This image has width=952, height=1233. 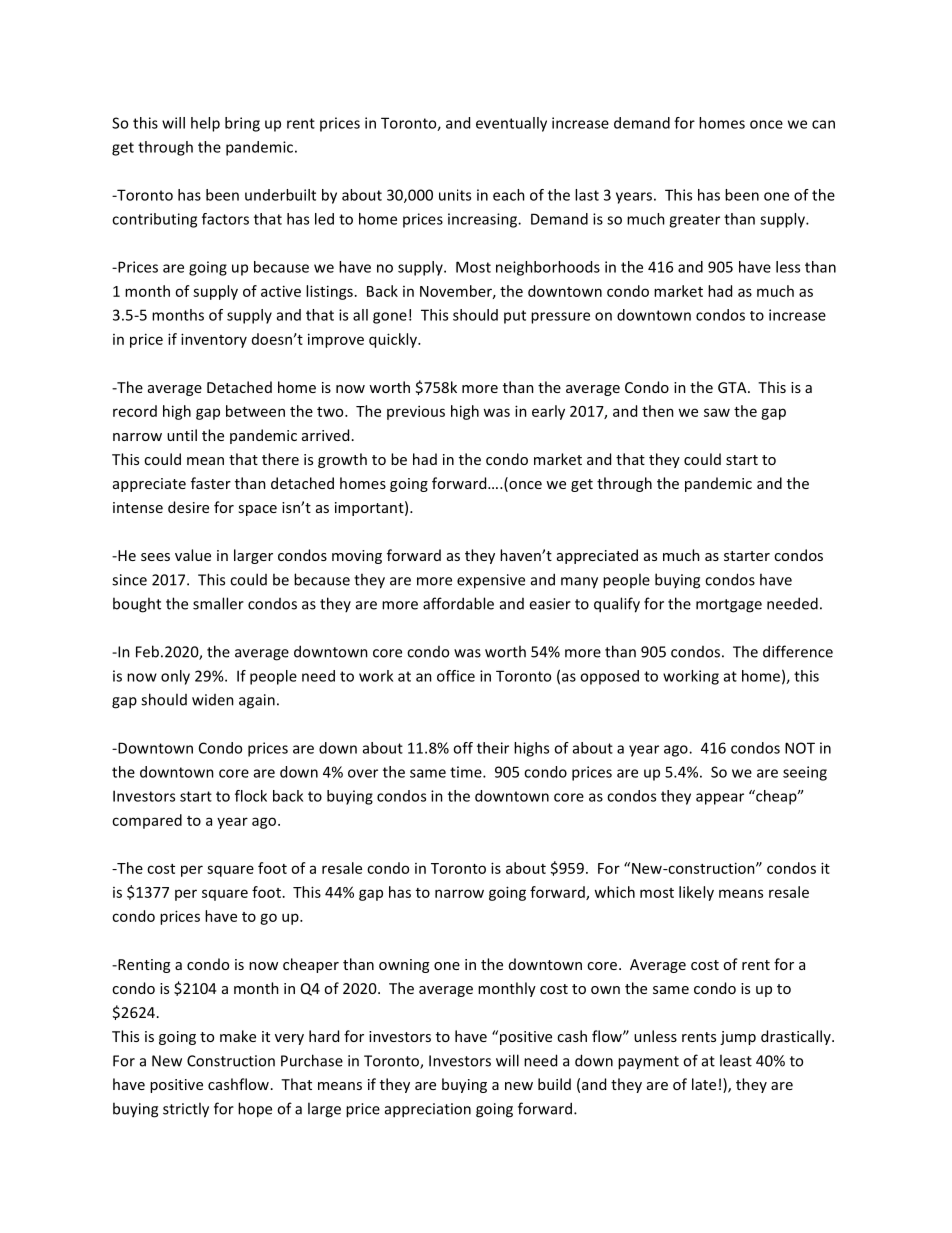 I want to click on faster, so click(x=211, y=483).
